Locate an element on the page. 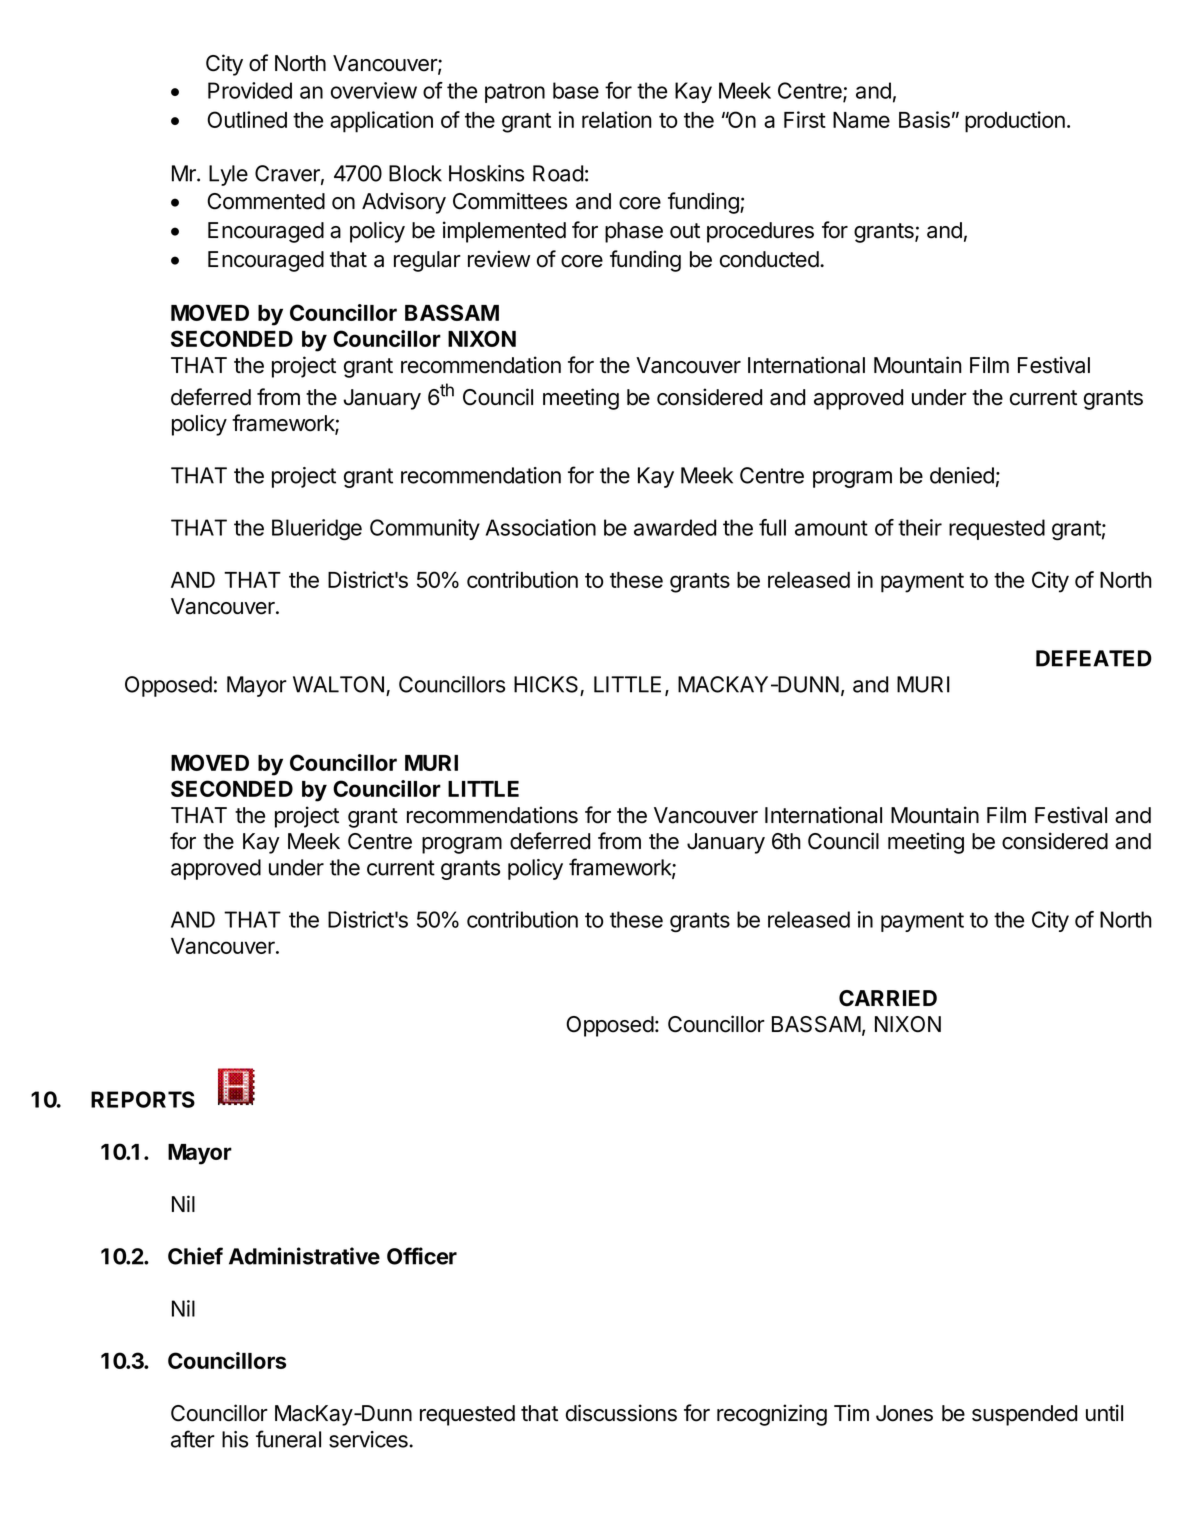 The image size is (1184, 1533). relation is located at coordinates (617, 119).
